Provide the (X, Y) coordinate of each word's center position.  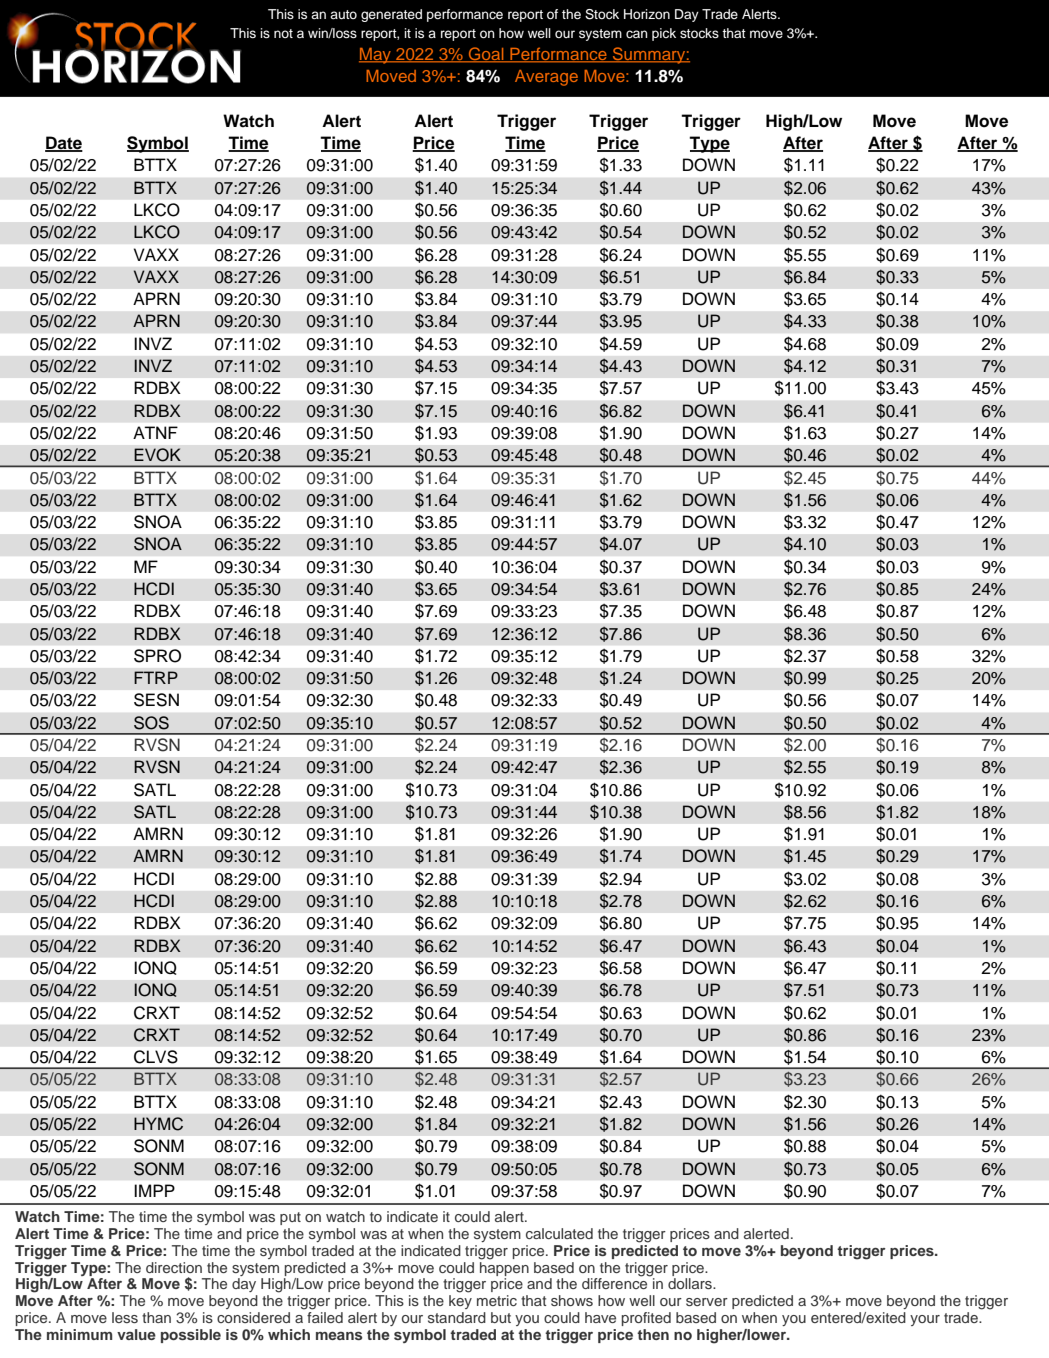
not (283, 33)
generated (391, 15)
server (707, 1302)
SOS (151, 723)
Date (64, 144)
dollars (691, 1283)
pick (664, 34)
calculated (559, 1233)
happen (504, 1267)
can (636, 34)
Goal (486, 55)
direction (174, 1267)
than (156, 1317)
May (376, 56)
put (290, 1218)
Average (546, 78)
